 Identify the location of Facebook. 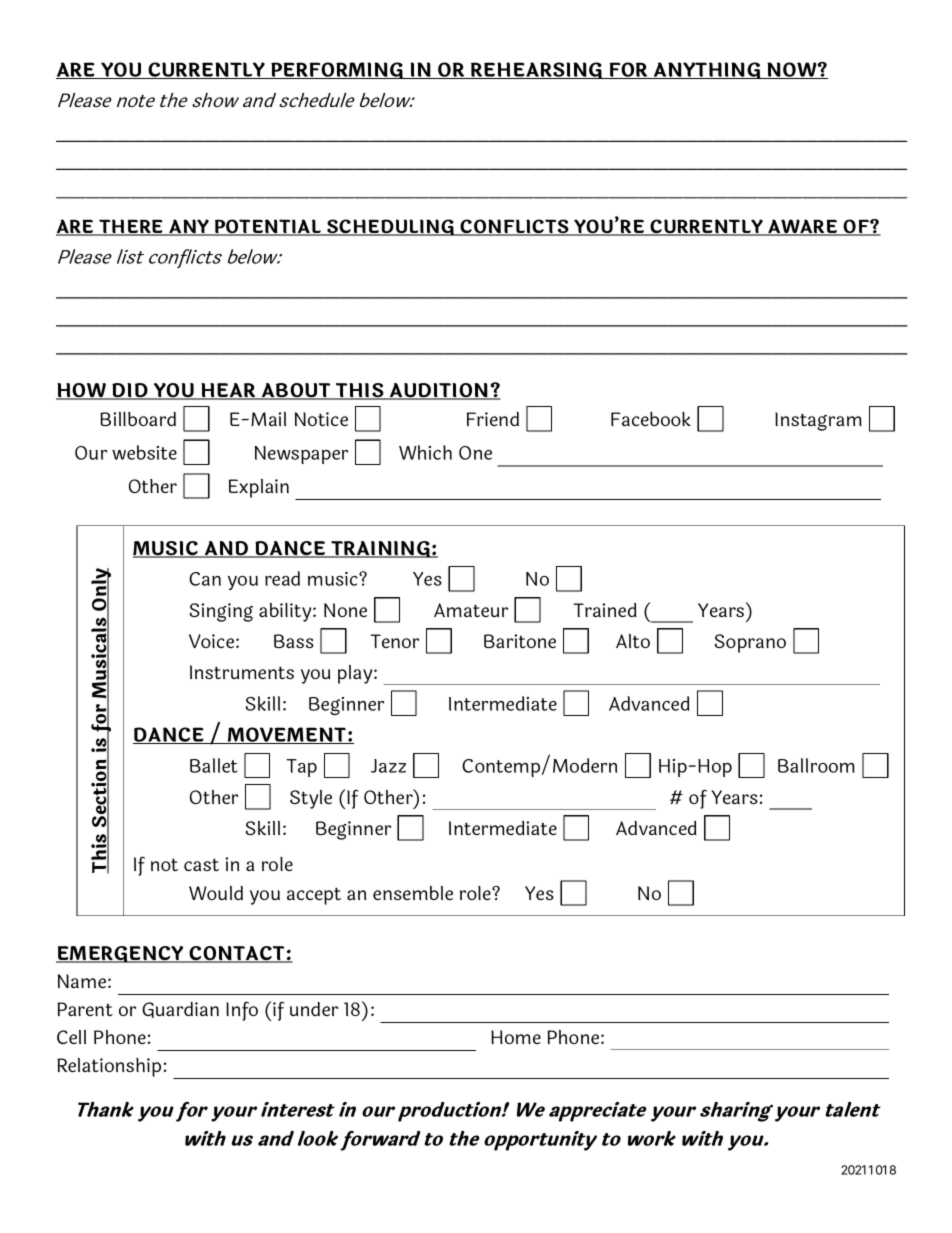
(651, 419).
